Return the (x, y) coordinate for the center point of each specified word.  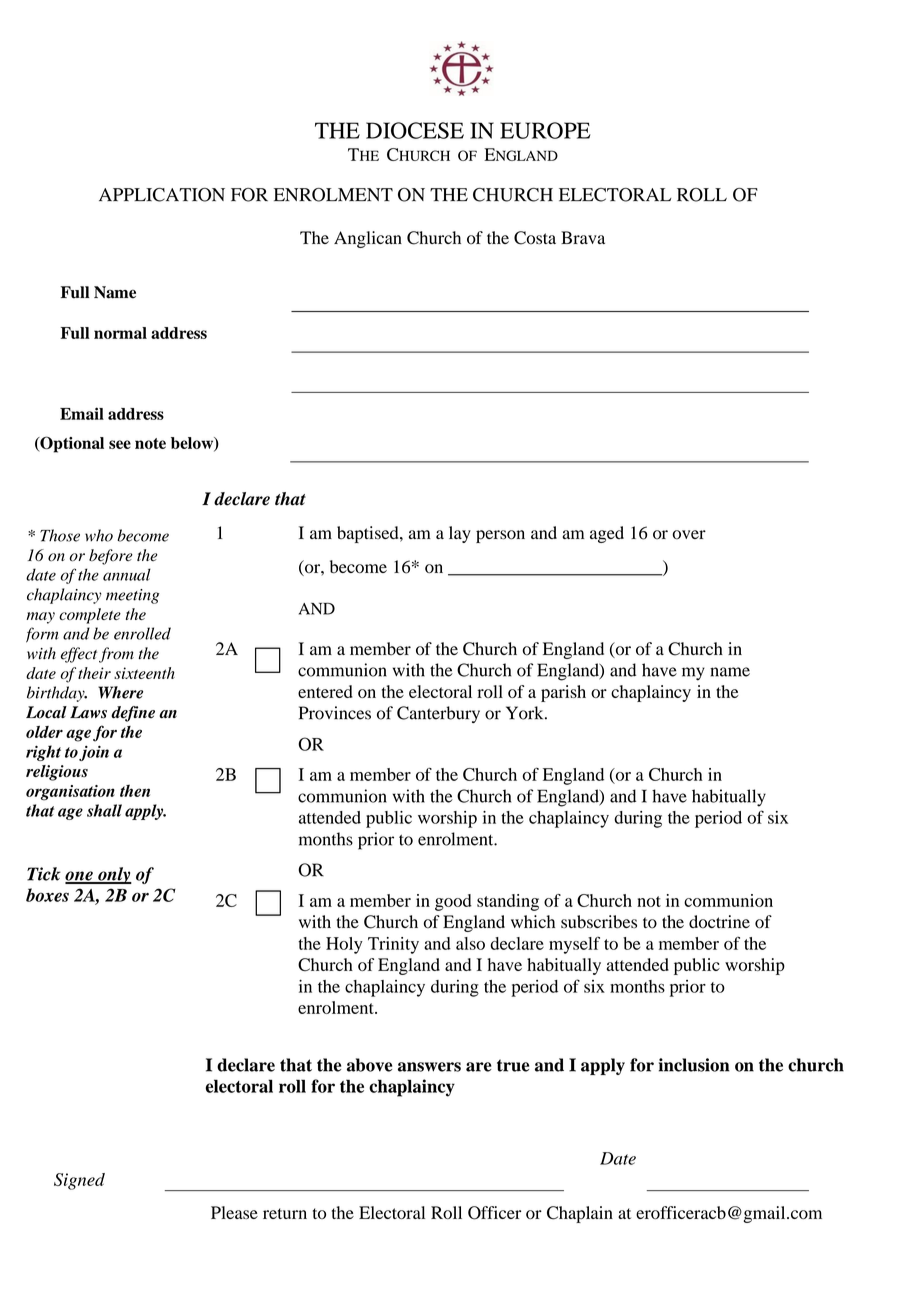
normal (120, 333)
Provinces (335, 713)
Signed (79, 1181)
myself (574, 945)
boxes (47, 895)
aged (607, 534)
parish (563, 693)
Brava (583, 237)
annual (127, 574)
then (135, 790)
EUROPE (545, 130)
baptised (369, 534)
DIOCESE (415, 130)
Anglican (368, 239)
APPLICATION (162, 195)
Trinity (393, 945)
